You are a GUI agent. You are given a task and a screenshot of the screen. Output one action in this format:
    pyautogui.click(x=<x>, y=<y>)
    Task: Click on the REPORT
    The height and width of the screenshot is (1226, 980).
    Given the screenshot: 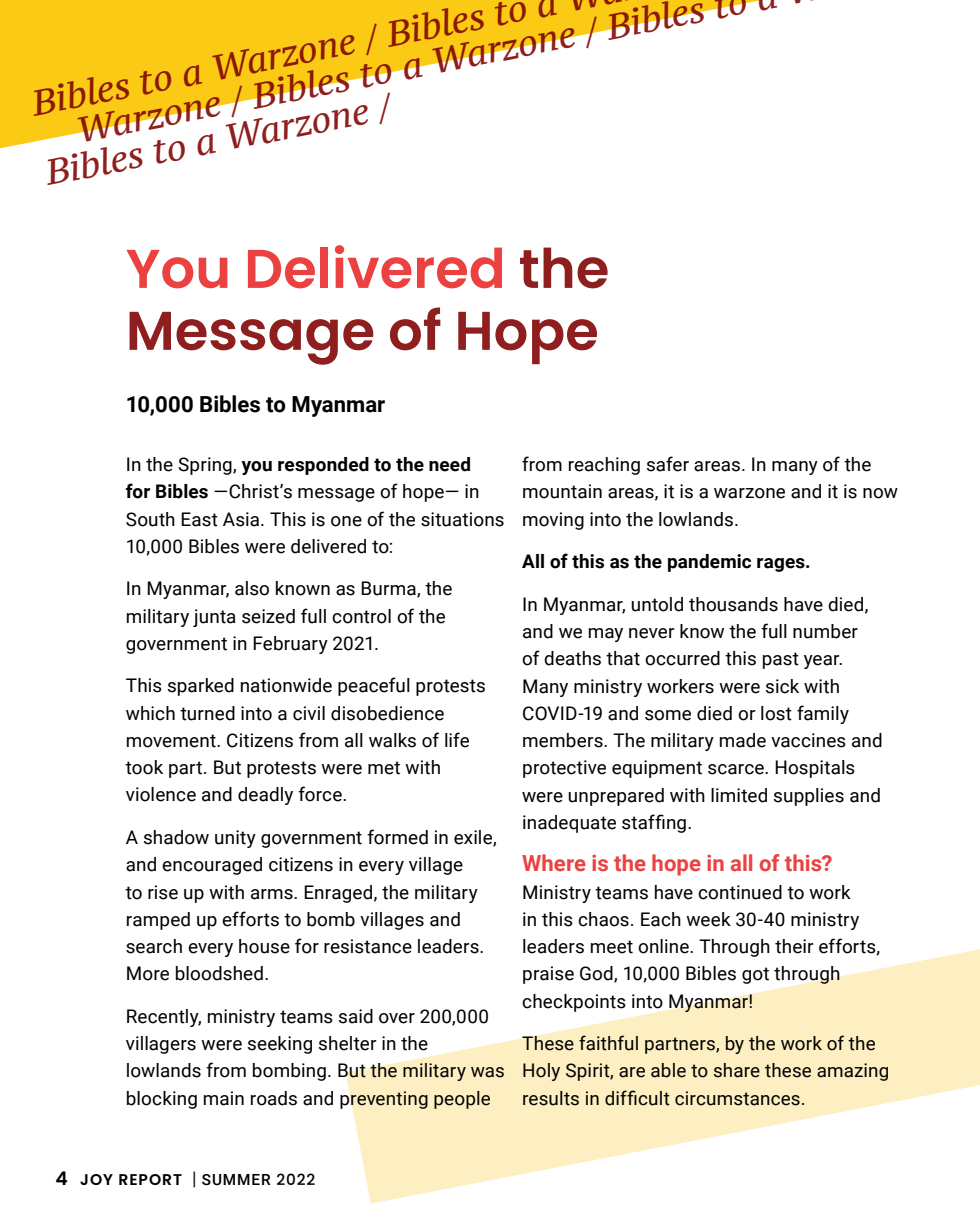 What is the action you would take?
    pyautogui.click(x=150, y=1179)
